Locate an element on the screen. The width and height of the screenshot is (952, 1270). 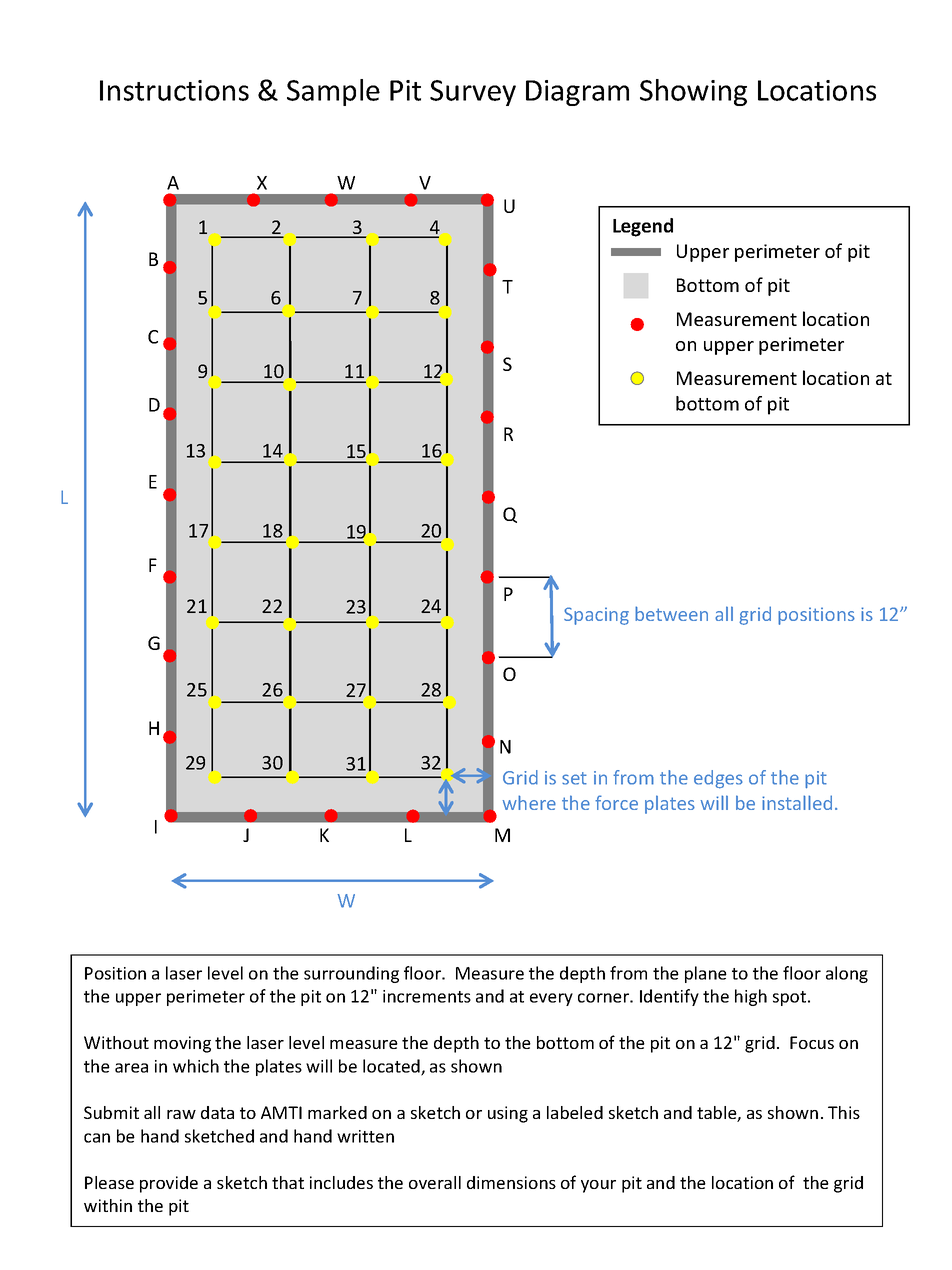
Diagram is located at coordinates (577, 93).
